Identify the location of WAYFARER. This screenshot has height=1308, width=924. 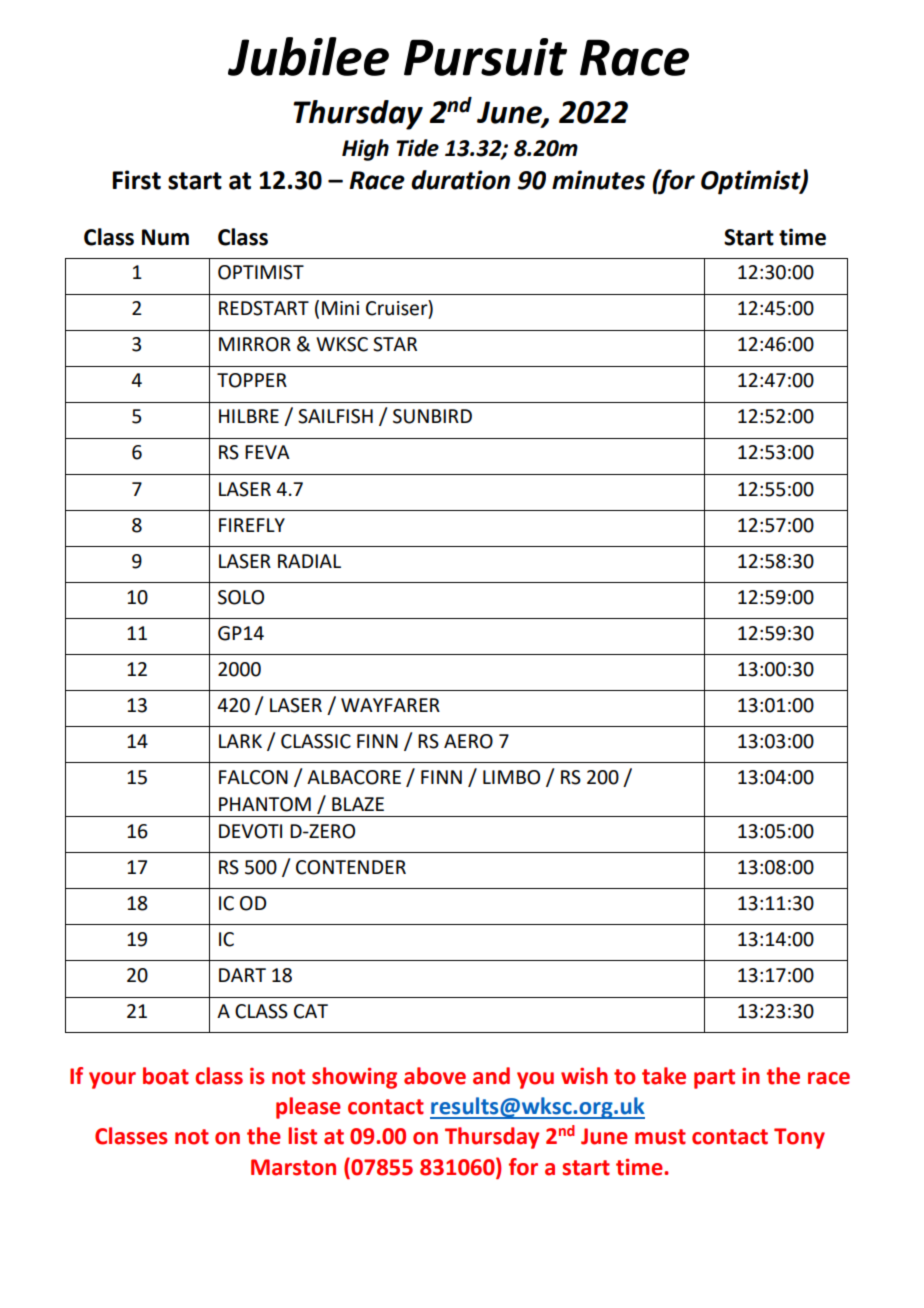
(390, 705).
